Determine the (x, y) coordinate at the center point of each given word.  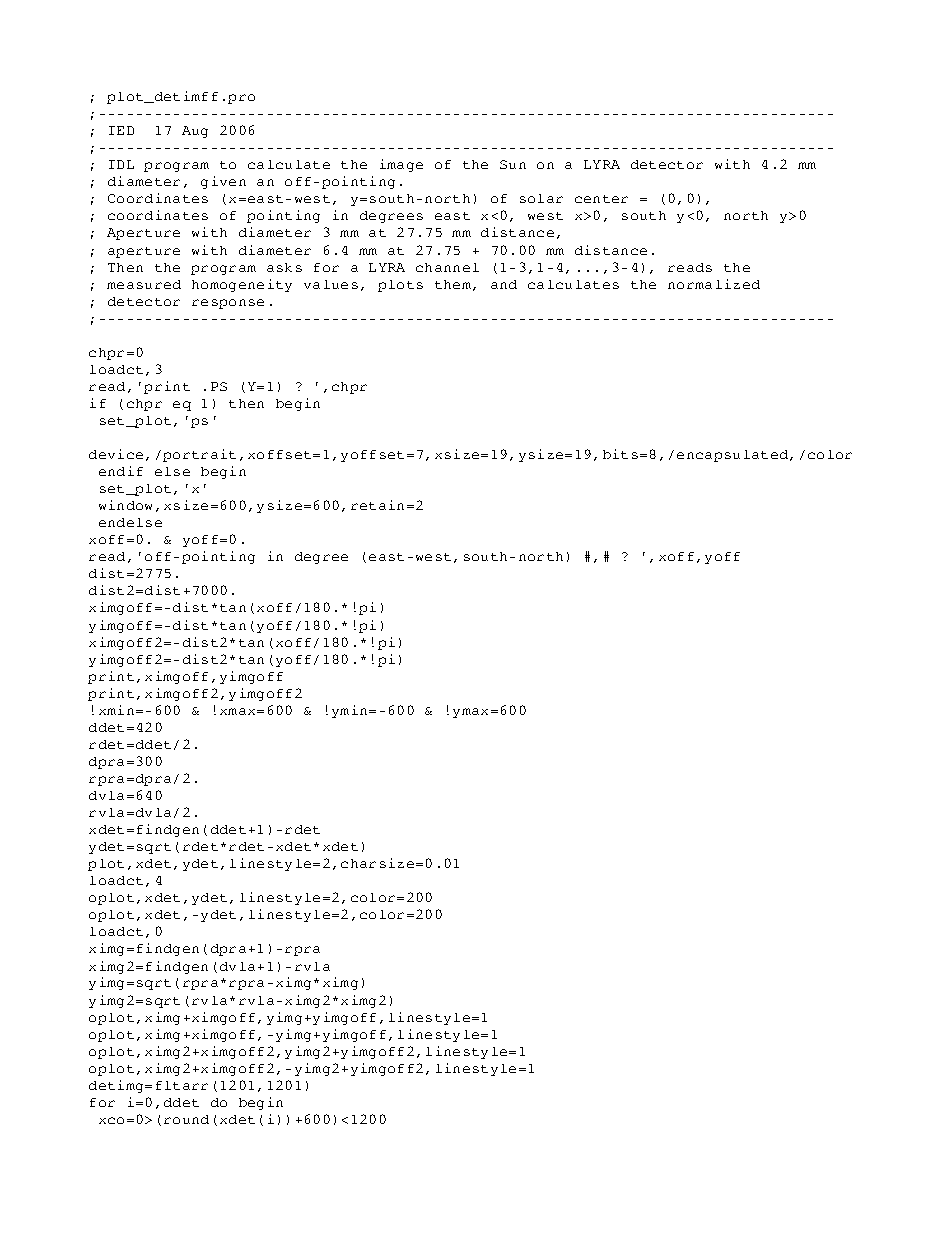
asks (284, 267)
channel (447, 267)
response (228, 304)
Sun (513, 164)
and (504, 284)
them (453, 284)
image (401, 165)
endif (121, 471)
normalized (714, 284)
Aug (195, 132)
